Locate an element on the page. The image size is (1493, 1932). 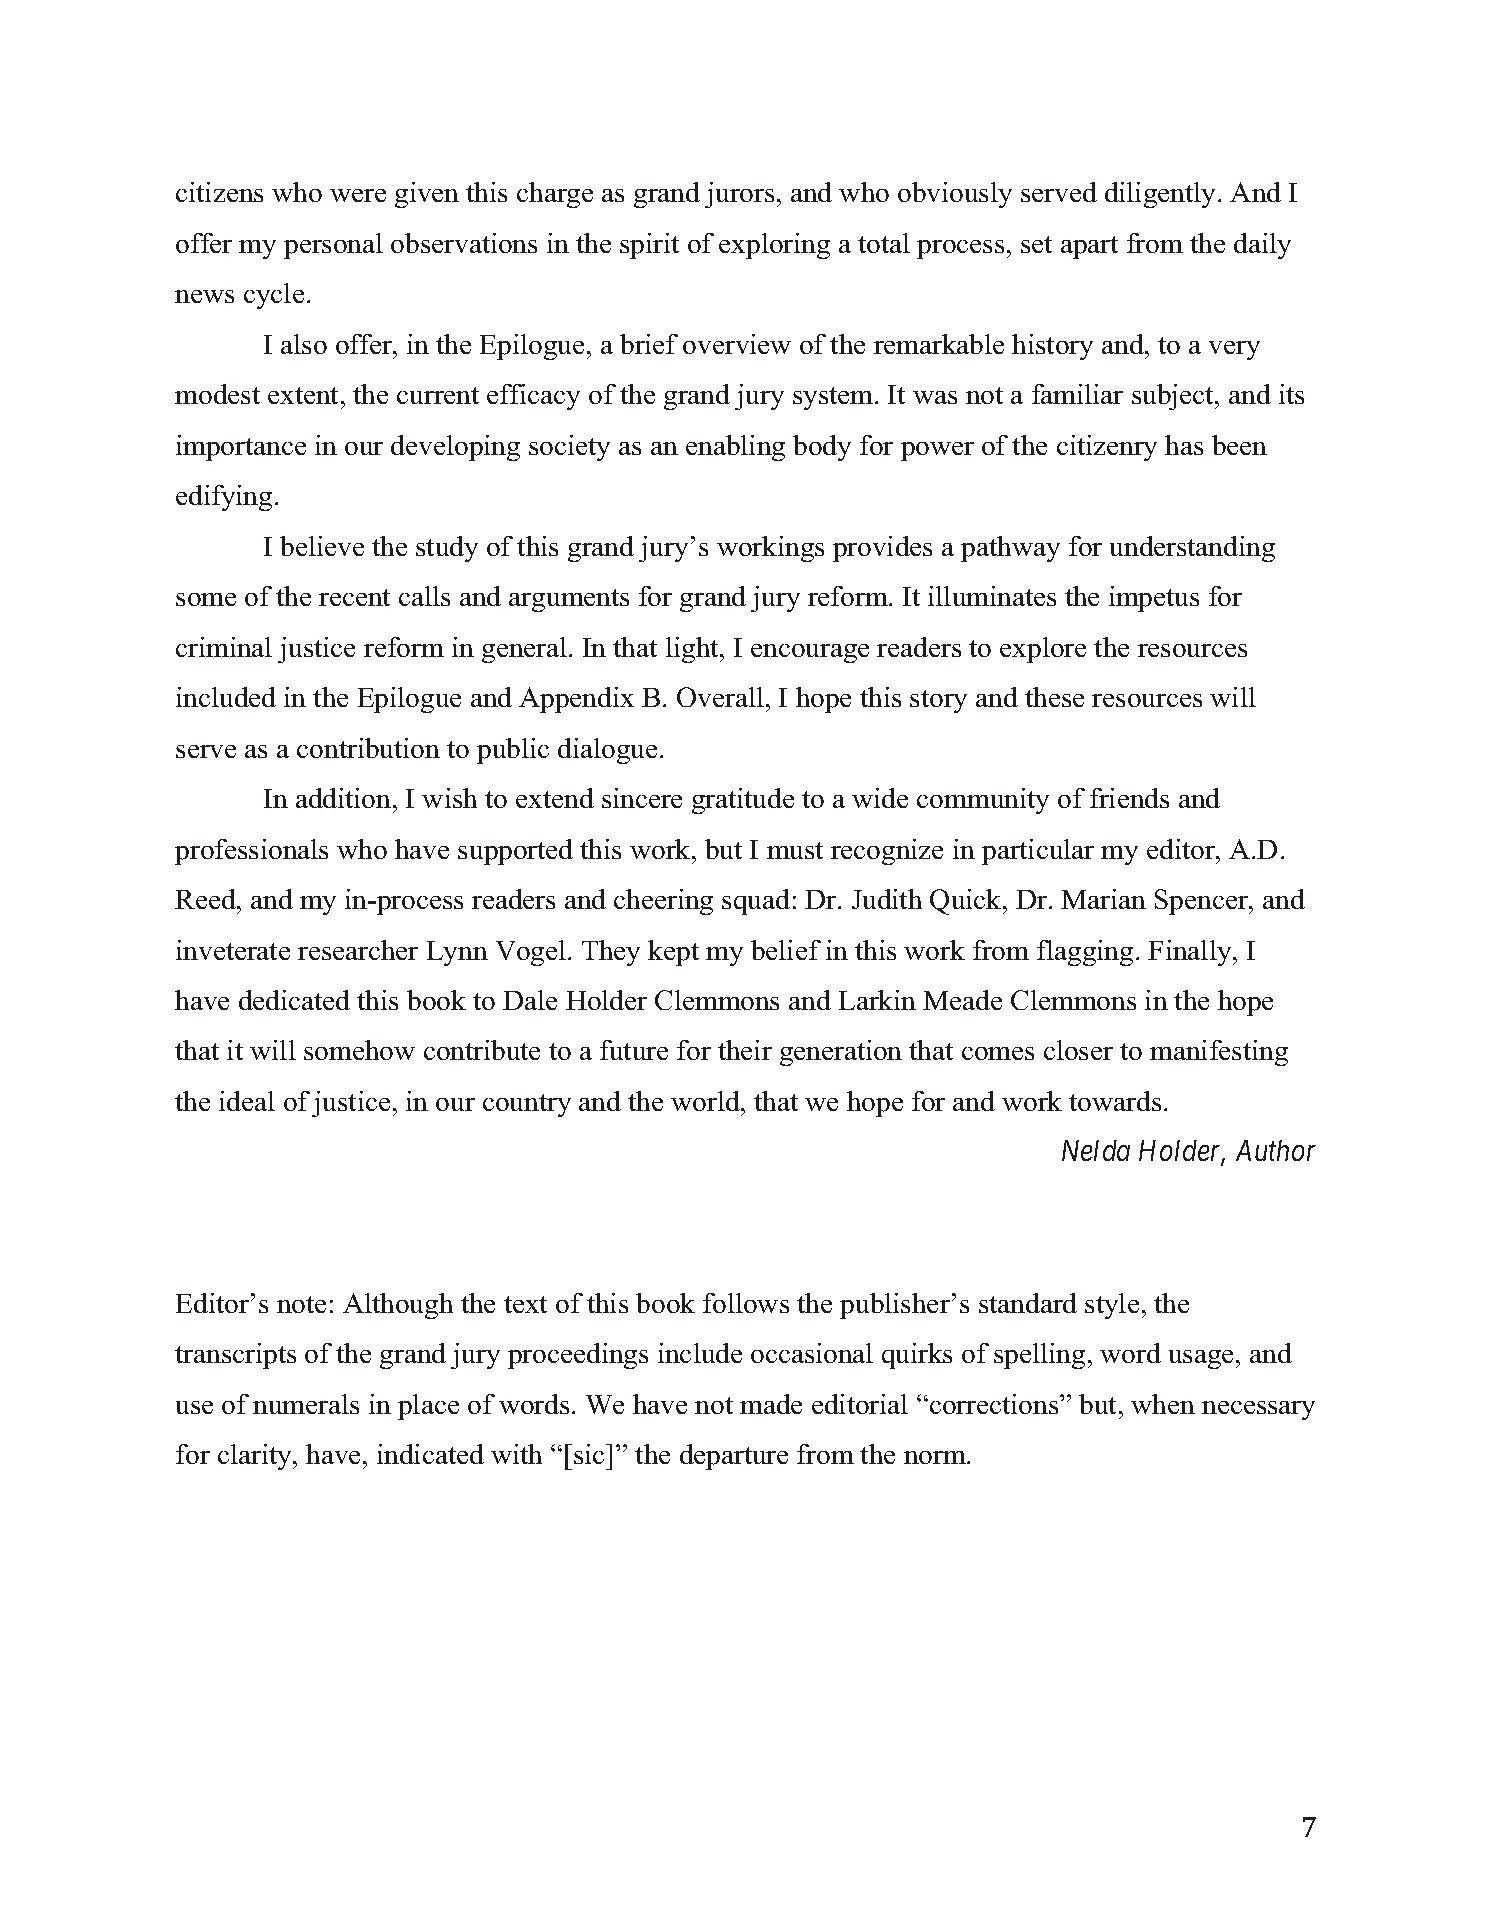
diligently is located at coordinates (1162, 195).
